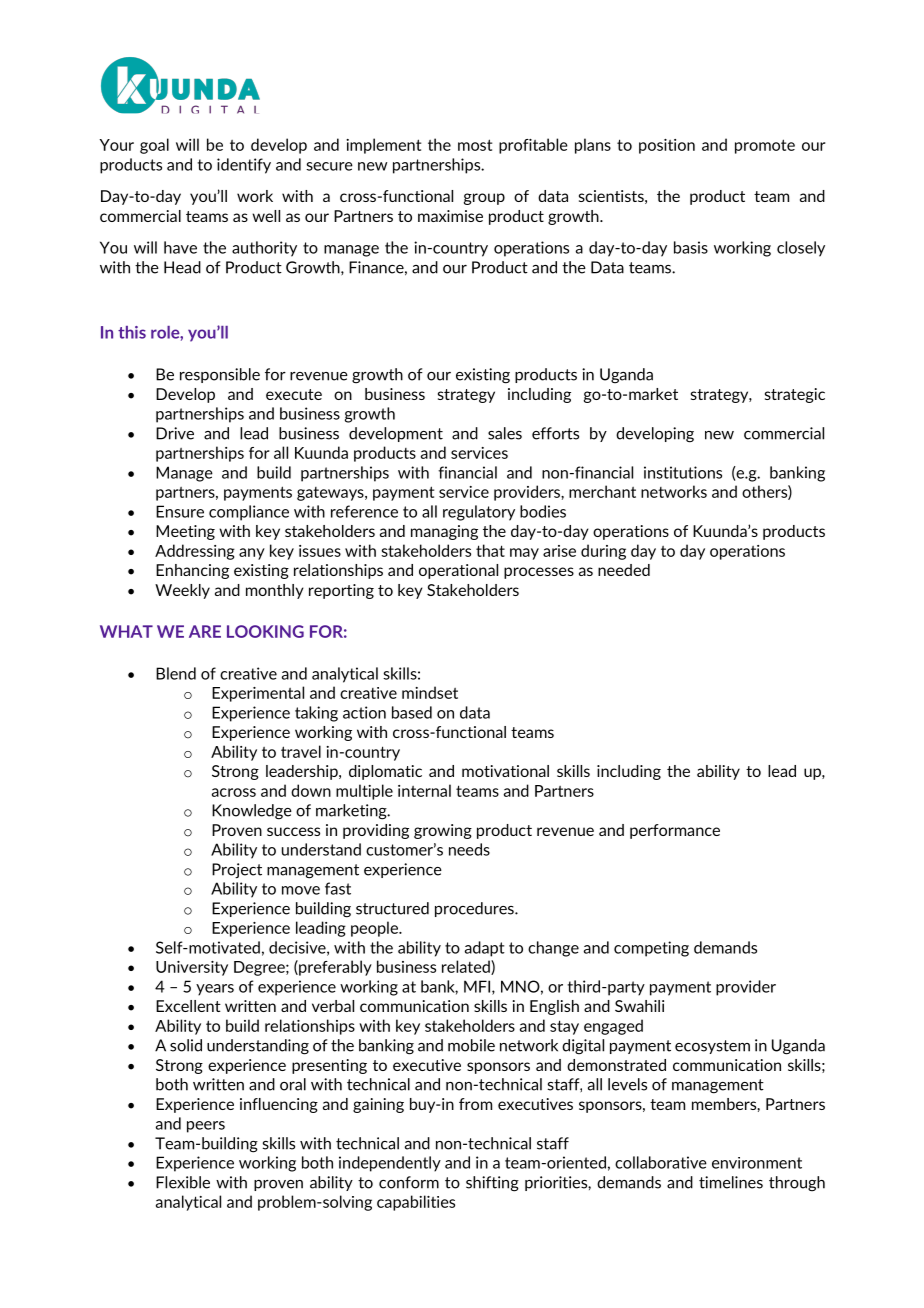  I want to click on needs, so click(469, 849).
